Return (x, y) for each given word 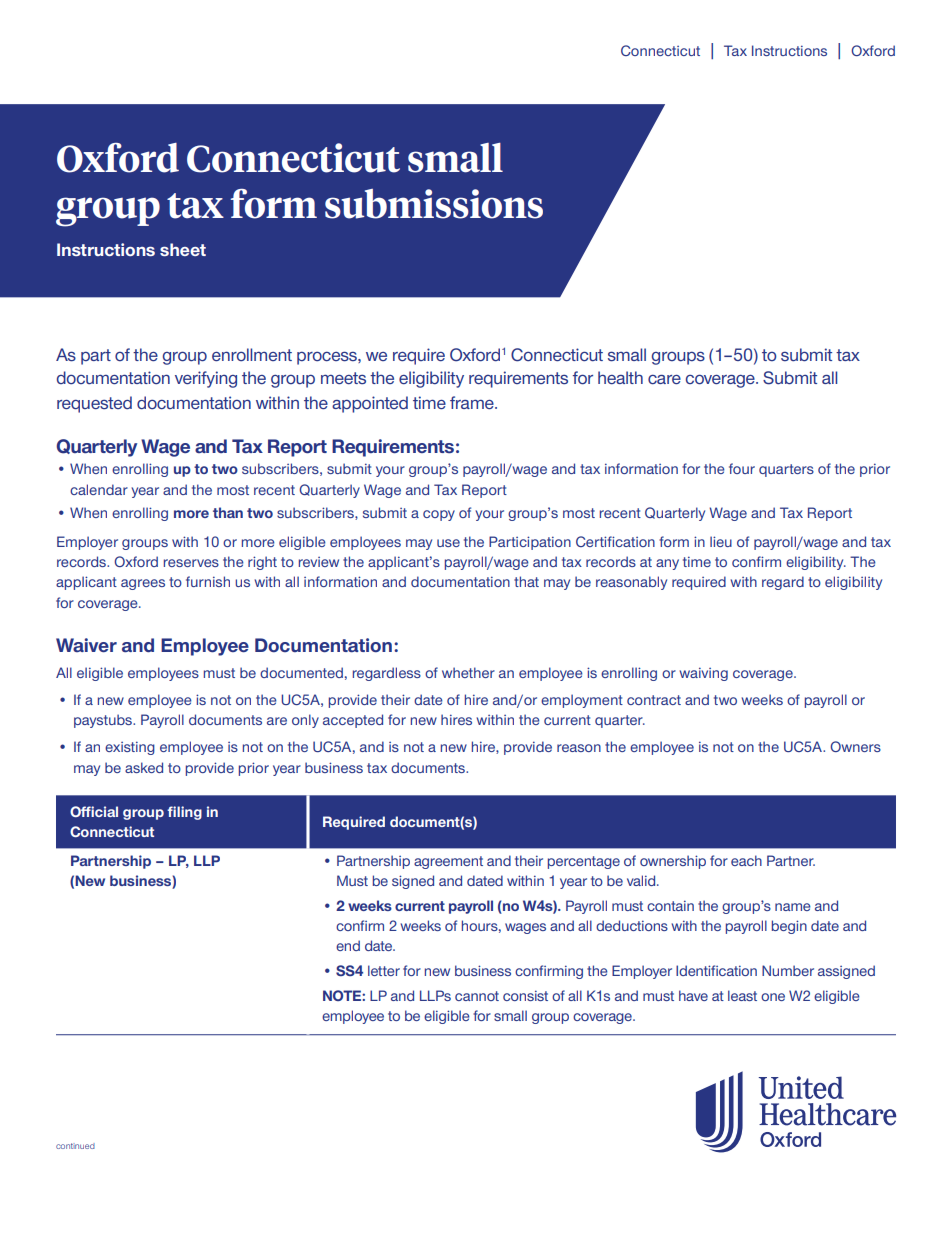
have (693, 995)
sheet (183, 249)
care (664, 379)
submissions (434, 204)
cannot (477, 996)
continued (75, 1146)
